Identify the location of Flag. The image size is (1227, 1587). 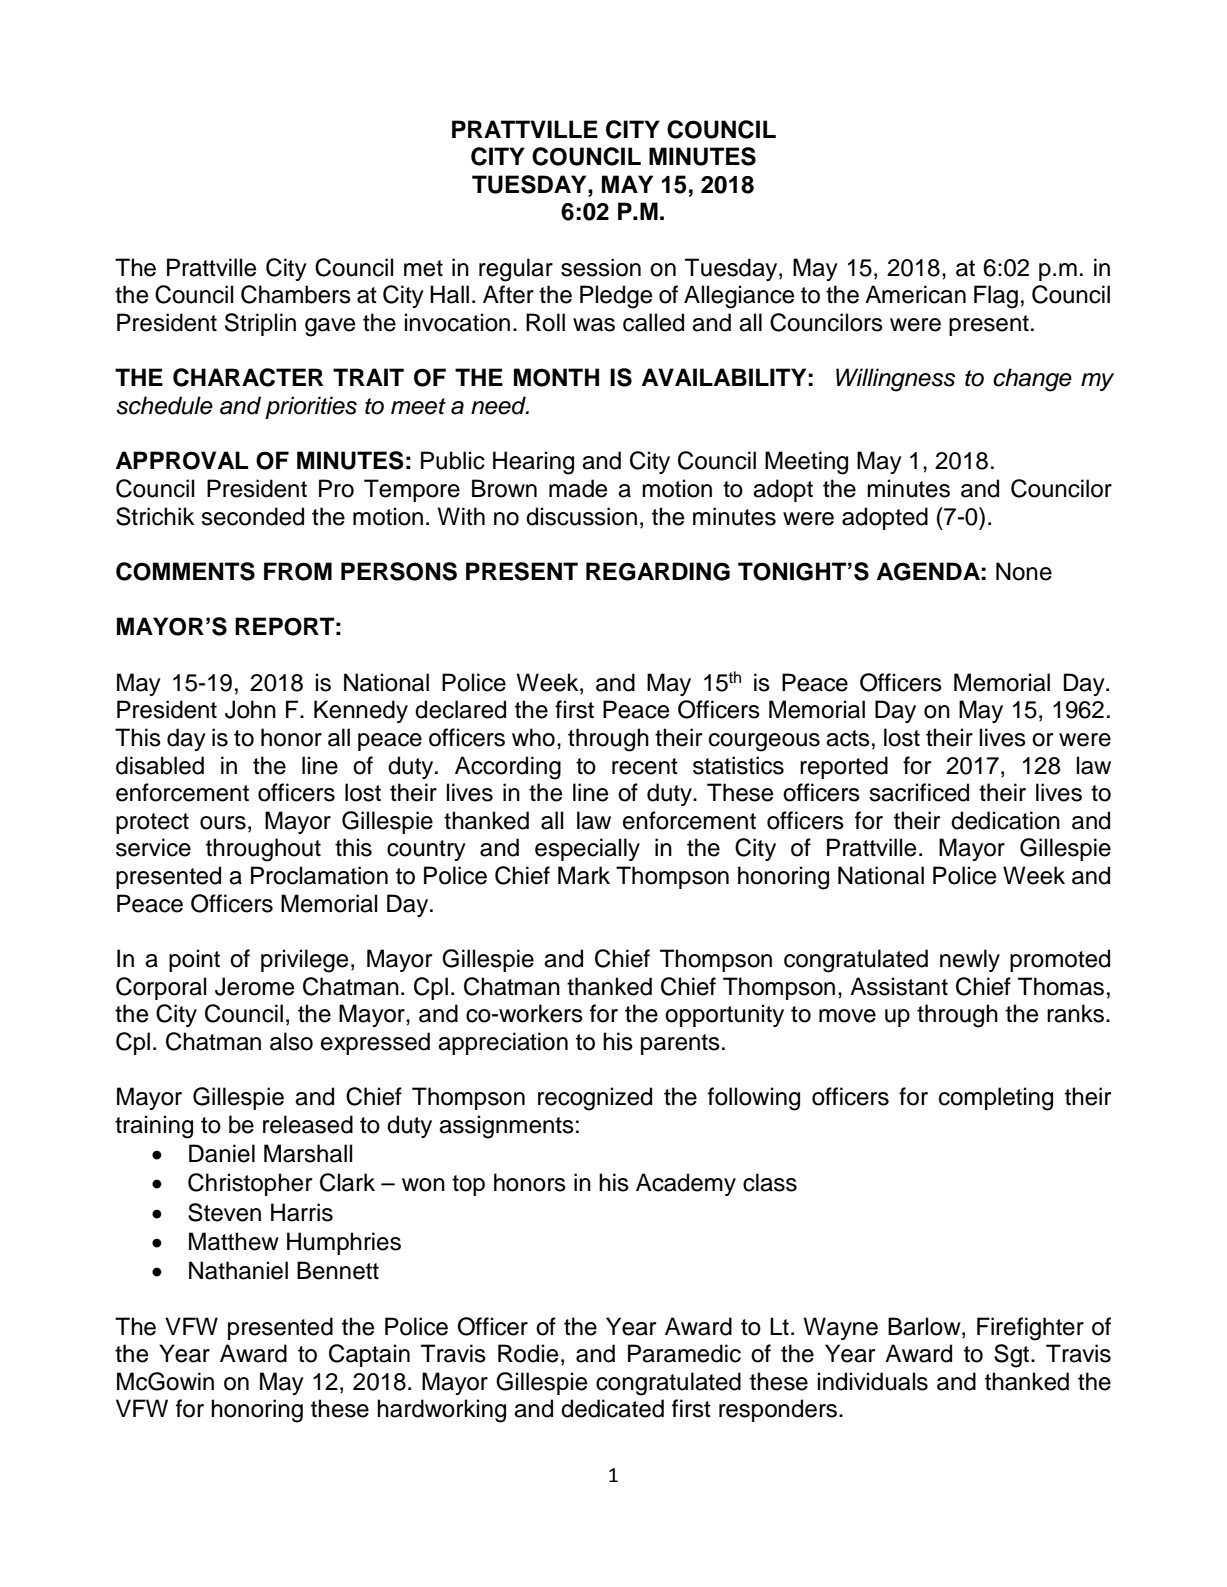
(996, 297).
